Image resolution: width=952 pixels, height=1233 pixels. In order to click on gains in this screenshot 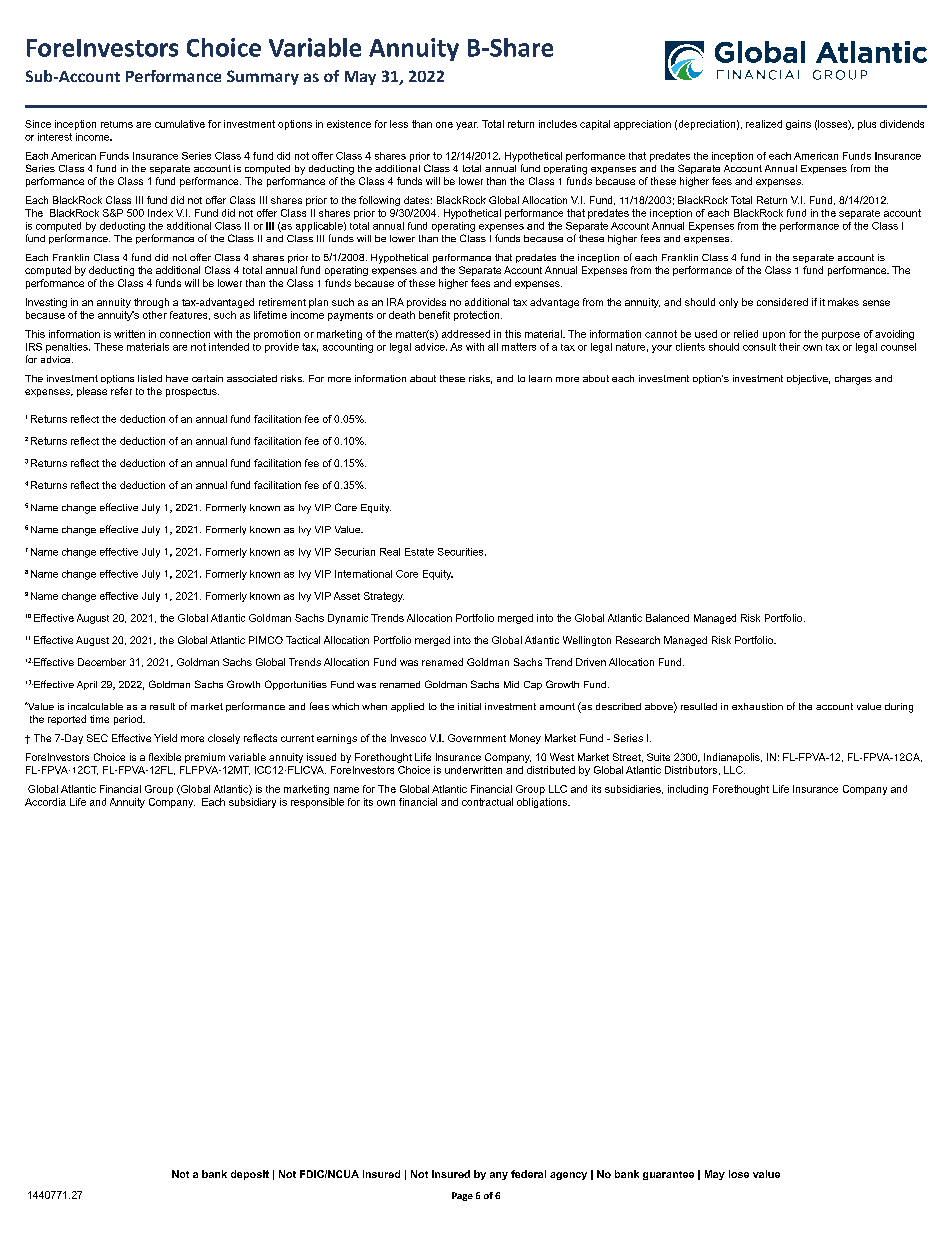, I will do `click(798, 125)`.
